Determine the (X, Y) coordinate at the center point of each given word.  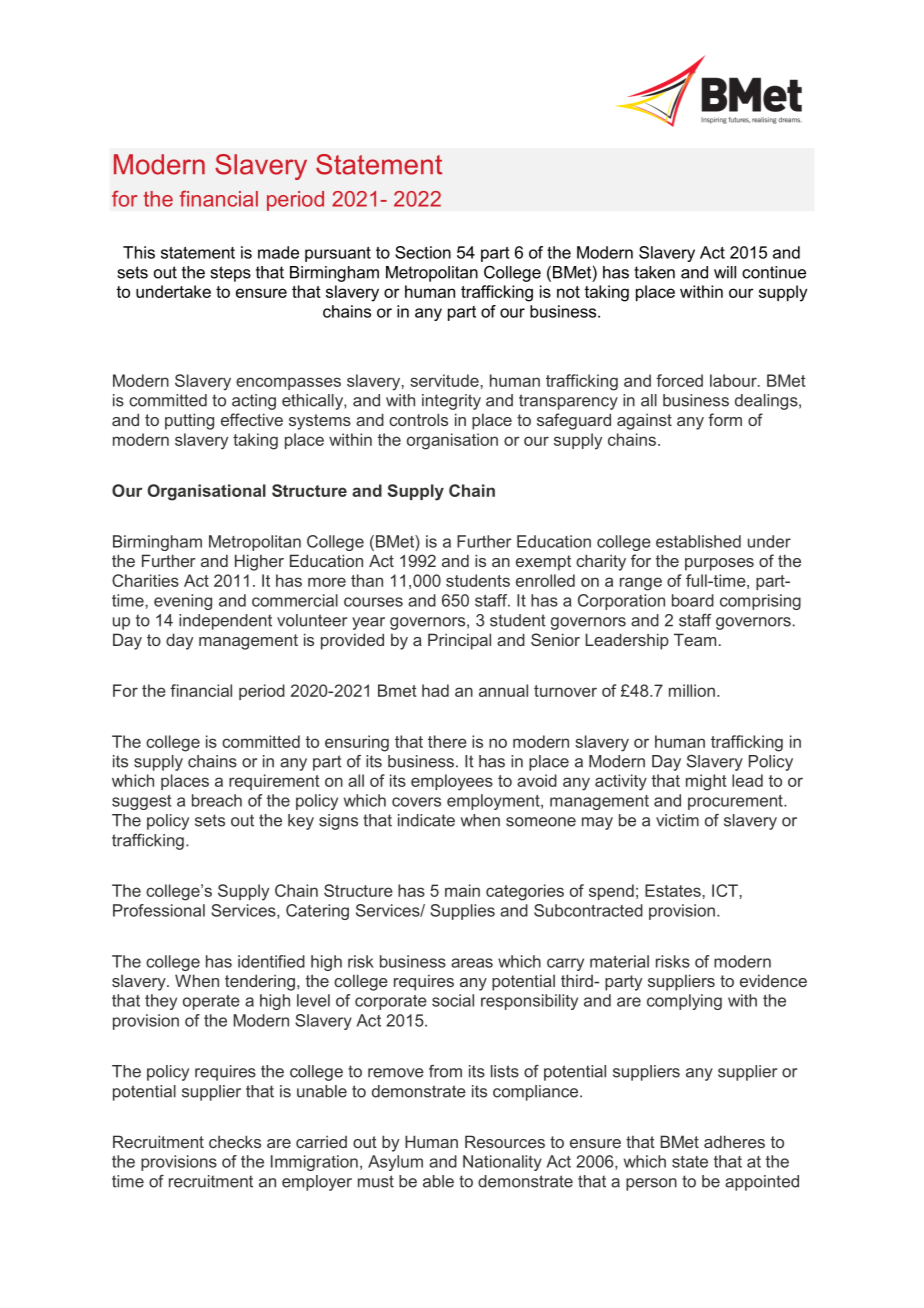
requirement (274, 782)
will (725, 272)
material (619, 961)
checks (235, 1141)
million (692, 690)
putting (189, 421)
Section (423, 252)
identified (271, 961)
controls (418, 419)
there (447, 741)
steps (231, 274)
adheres (734, 1141)
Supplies (462, 912)
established (698, 541)
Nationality (502, 1163)
